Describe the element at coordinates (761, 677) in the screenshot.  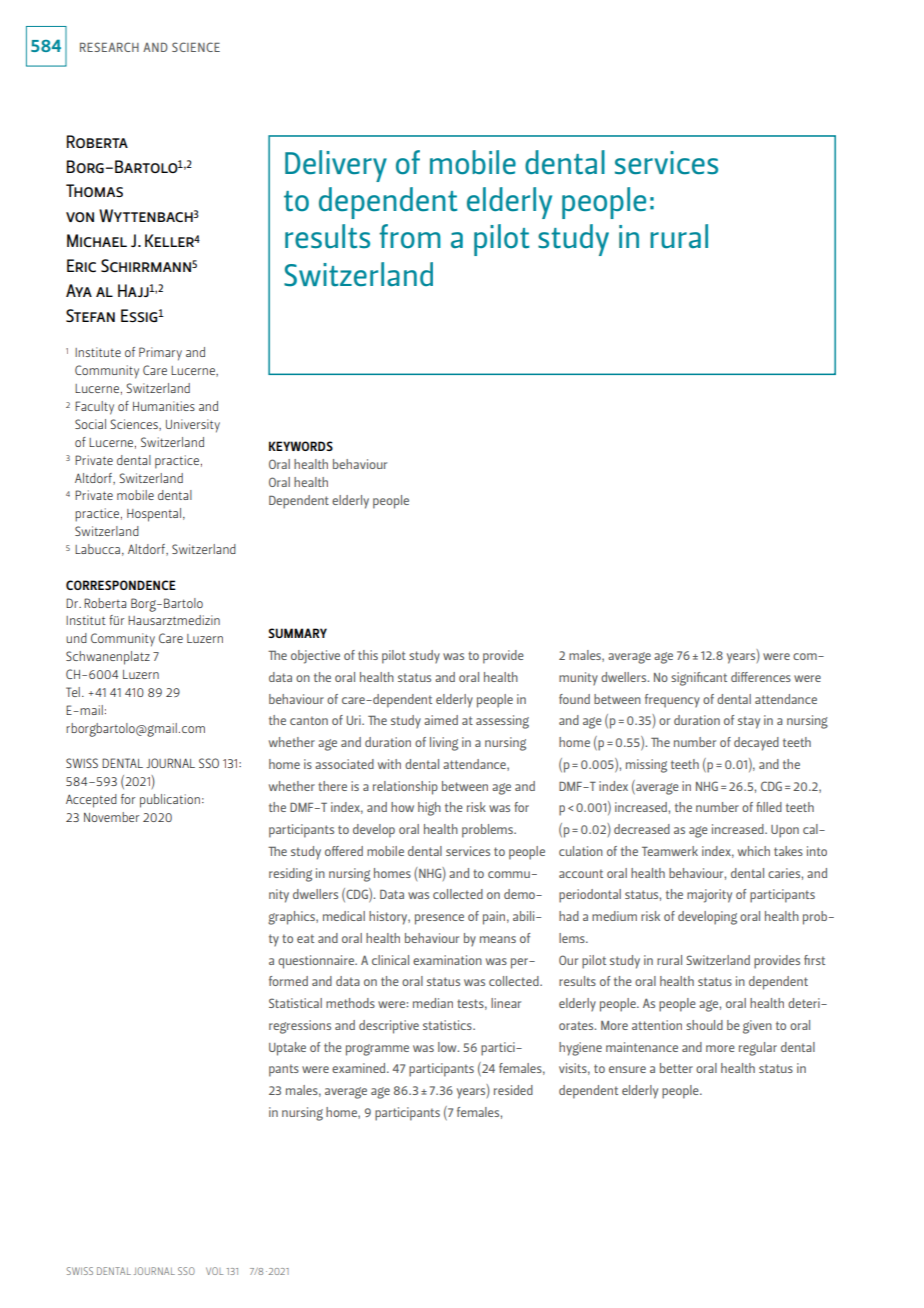
I see `differences` at that location.
